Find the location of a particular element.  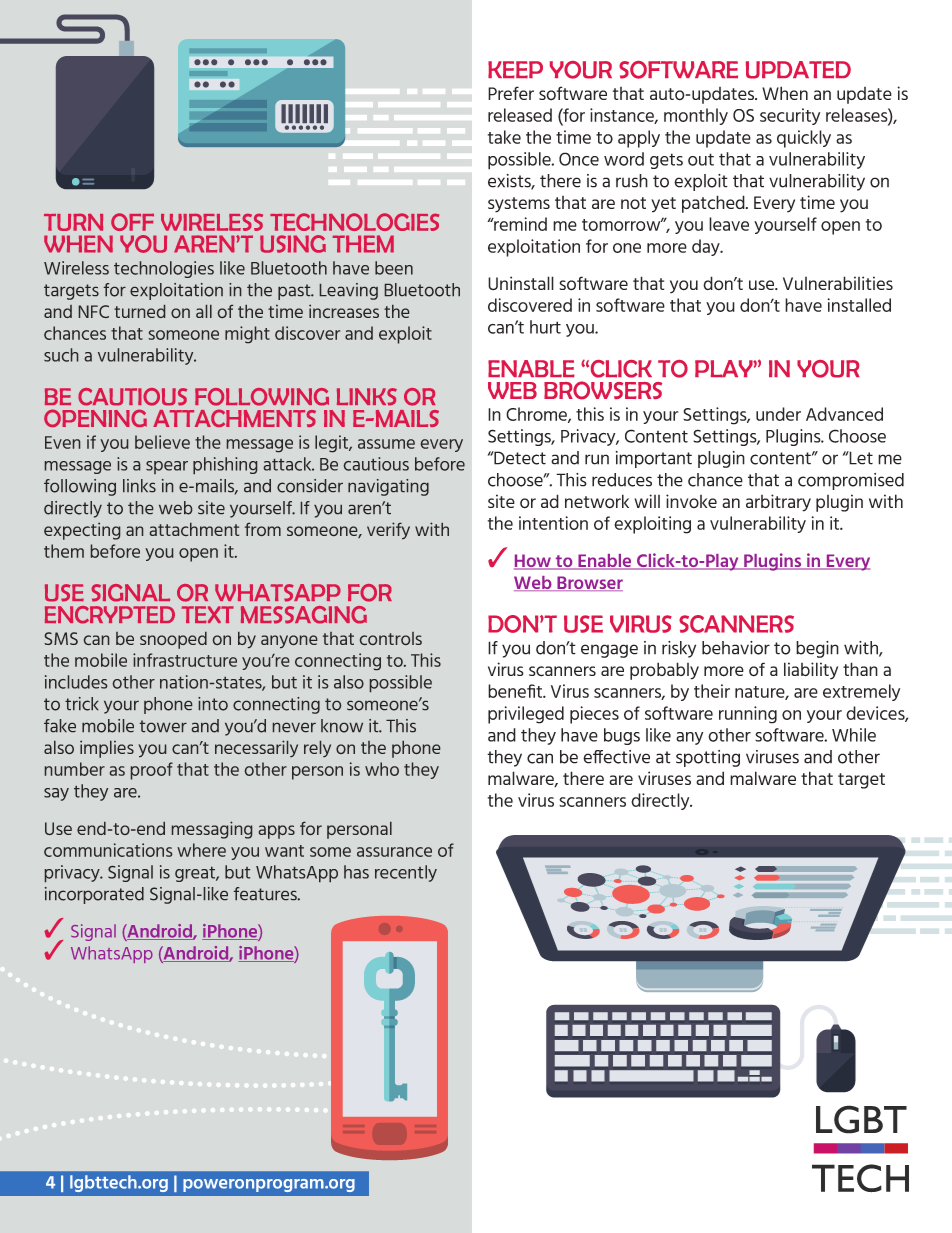

under is located at coordinates (778, 414).
